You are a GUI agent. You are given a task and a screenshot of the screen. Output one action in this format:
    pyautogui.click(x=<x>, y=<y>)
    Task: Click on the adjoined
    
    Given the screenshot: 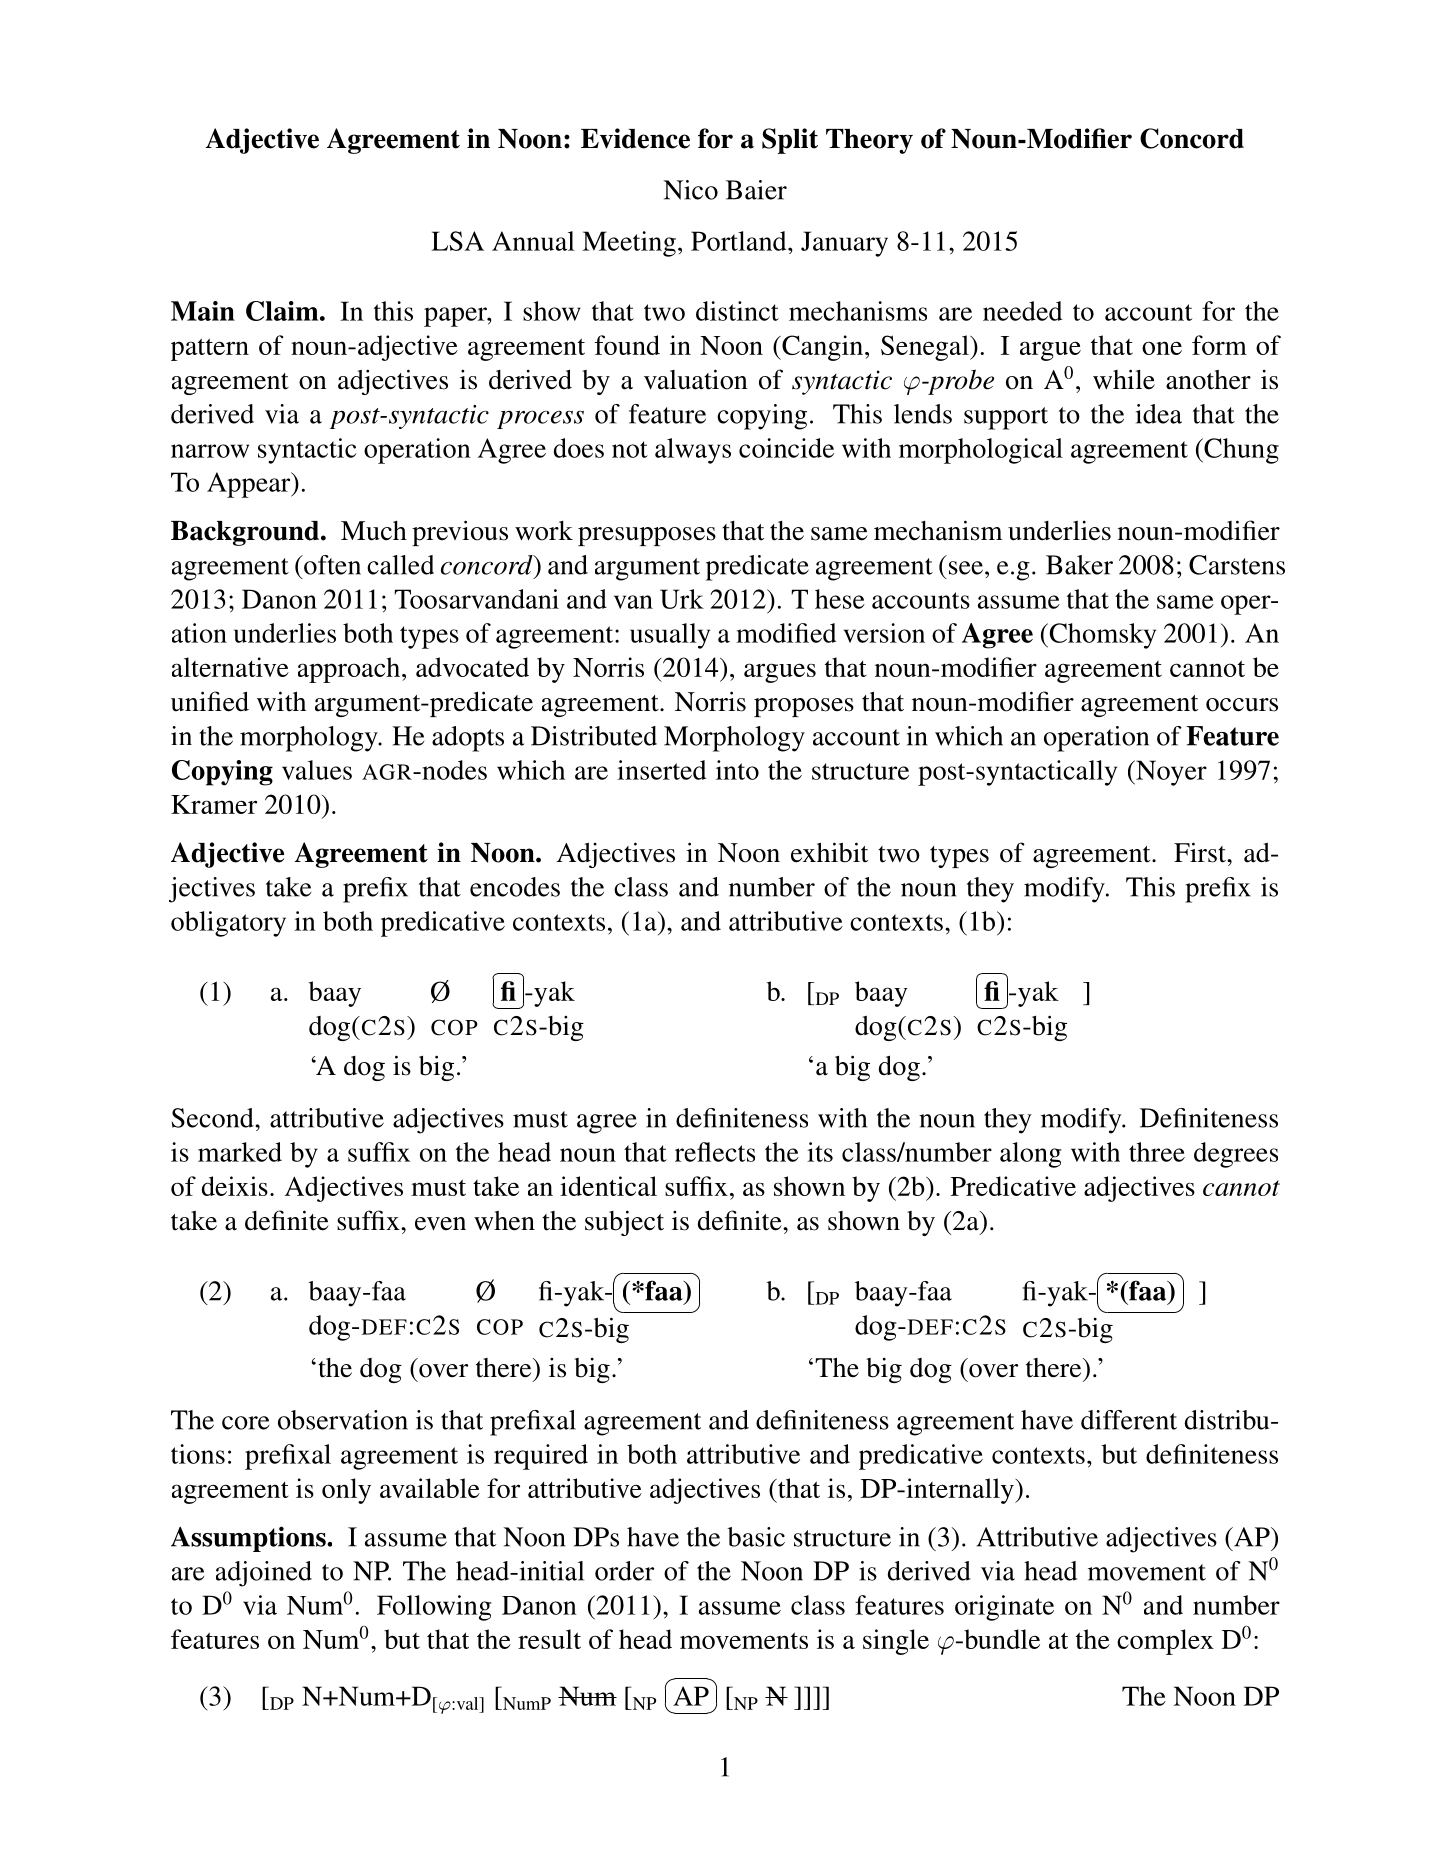 What is the action you would take?
    pyautogui.click(x=264, y=1574)
